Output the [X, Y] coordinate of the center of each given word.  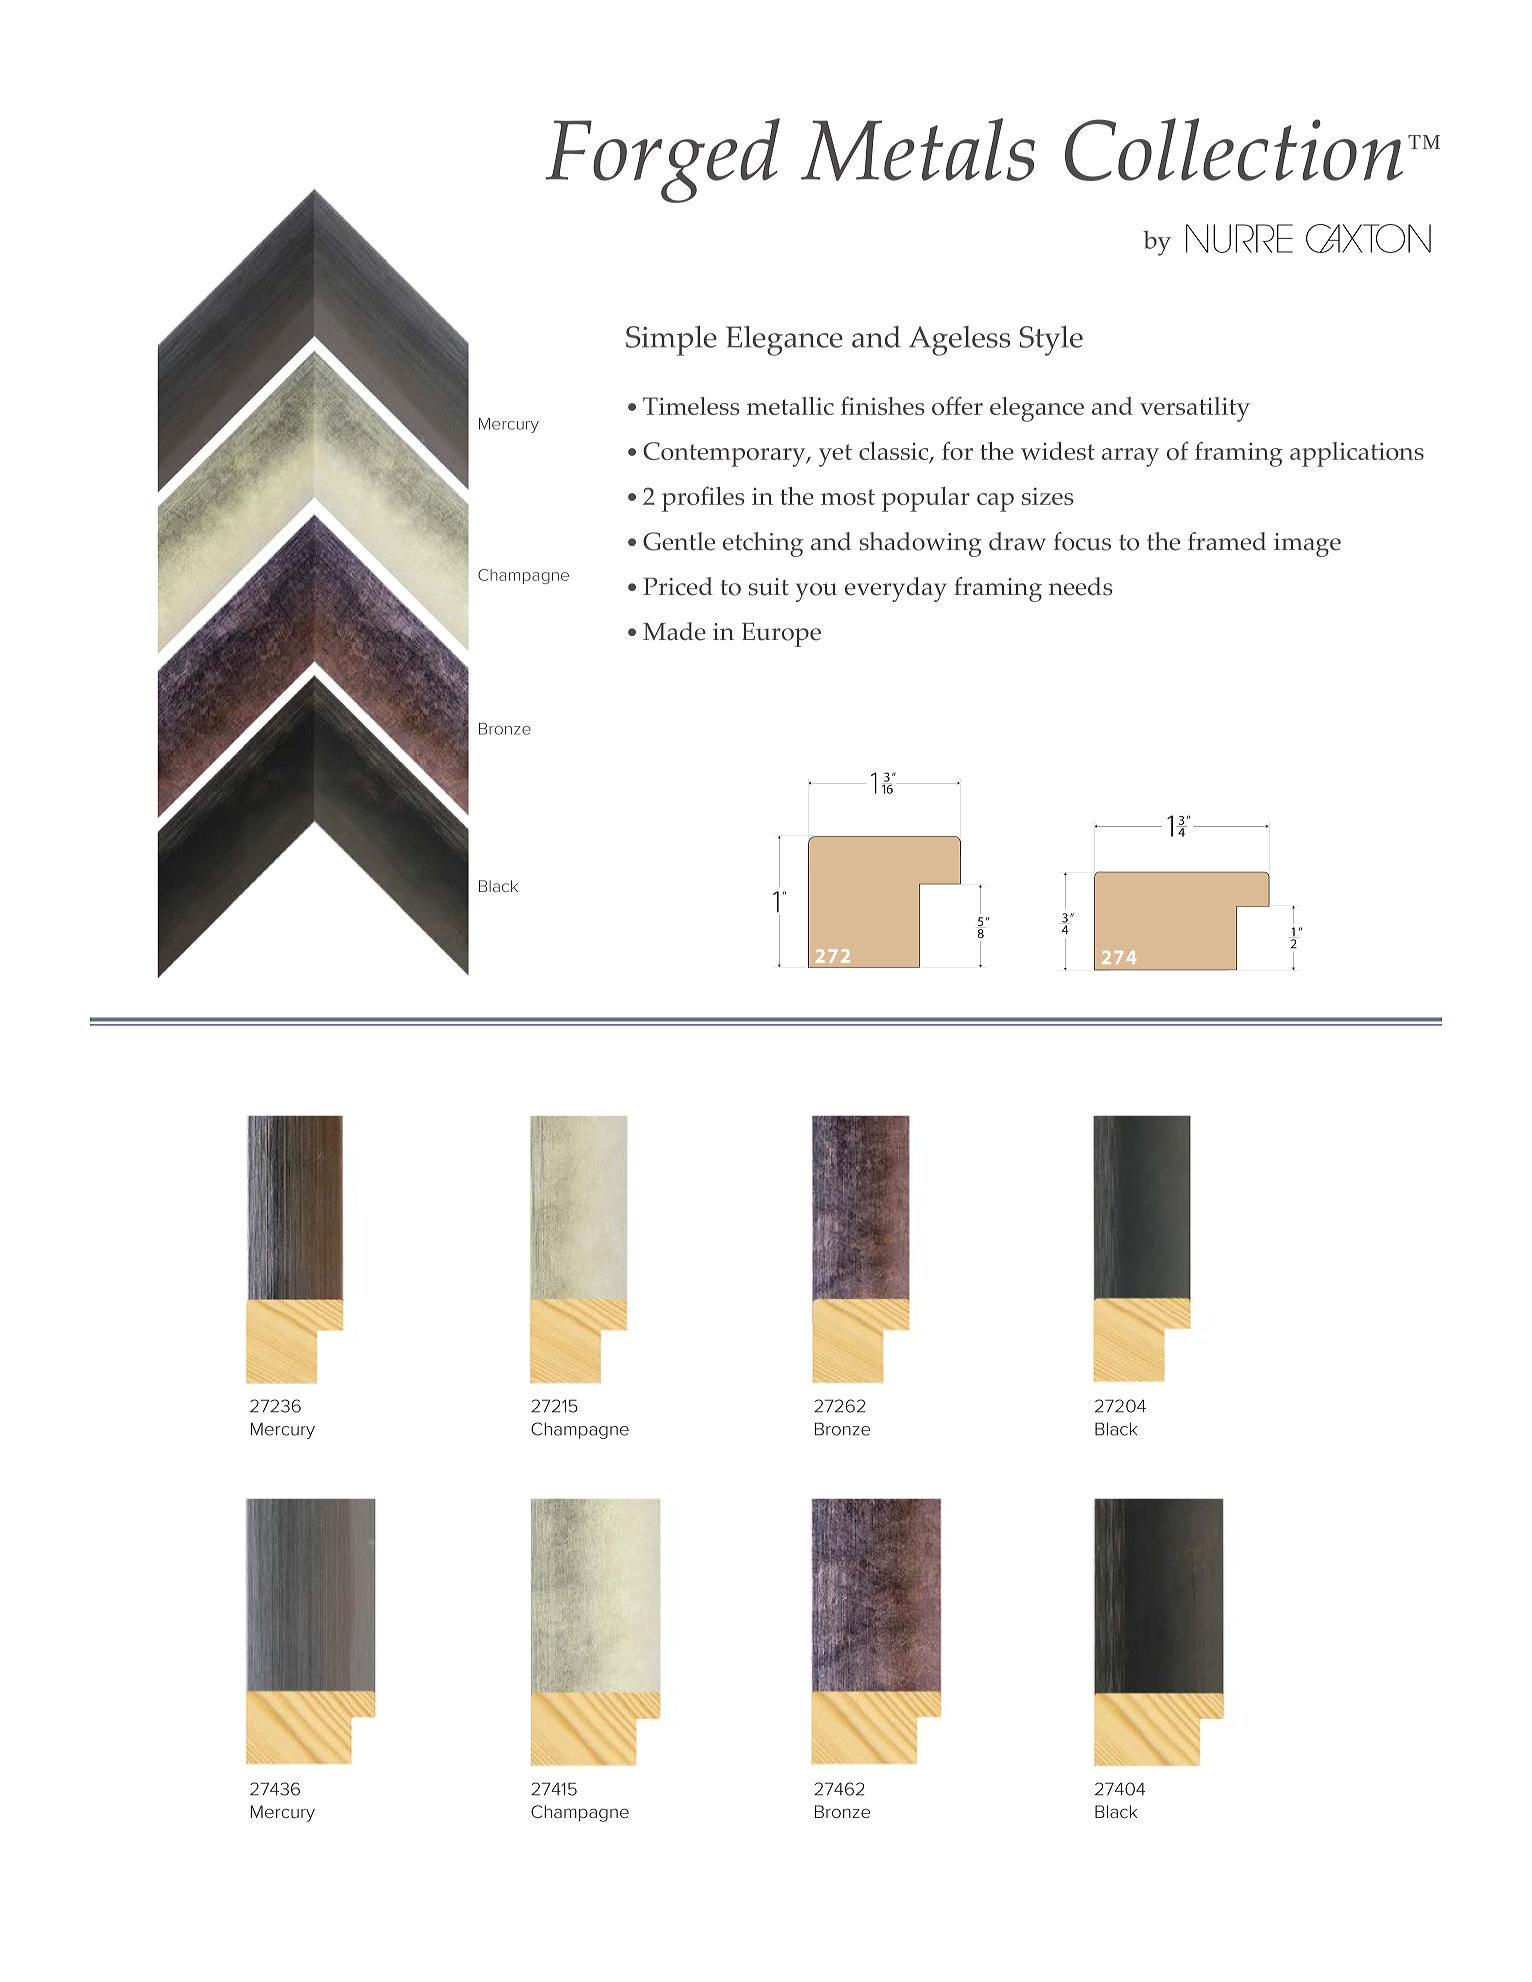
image [1307, 545]
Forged [662, 160]
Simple [671, 340]
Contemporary [725, 454]
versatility [1195, 409]
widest [1058, 451]
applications [1357, 454]
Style [1051, 340]
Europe [781, 635]
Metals [918, 149]
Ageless [959, 341]
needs [1081, 586]
